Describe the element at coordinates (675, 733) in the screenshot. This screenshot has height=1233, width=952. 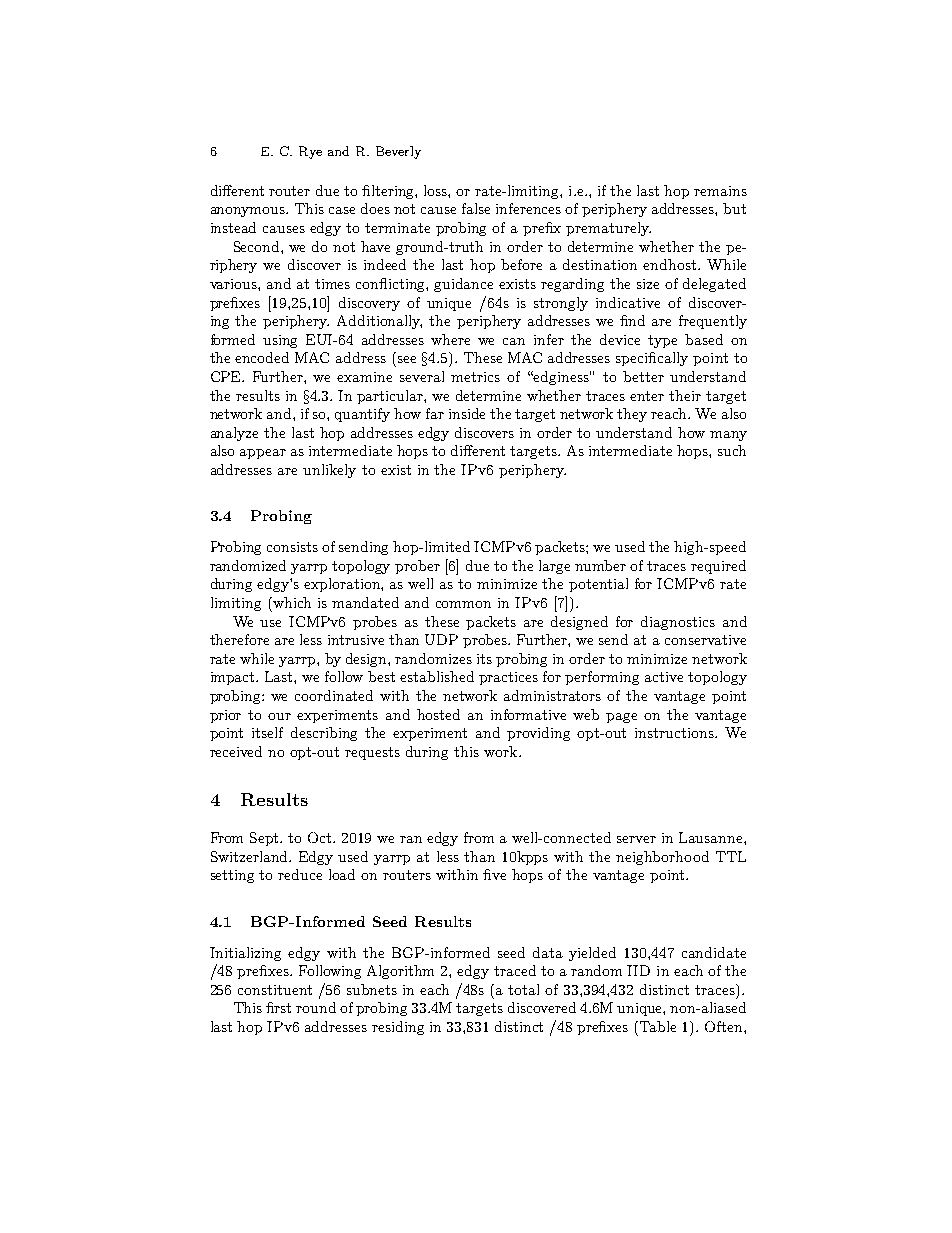
I see `instructions` at that location.
